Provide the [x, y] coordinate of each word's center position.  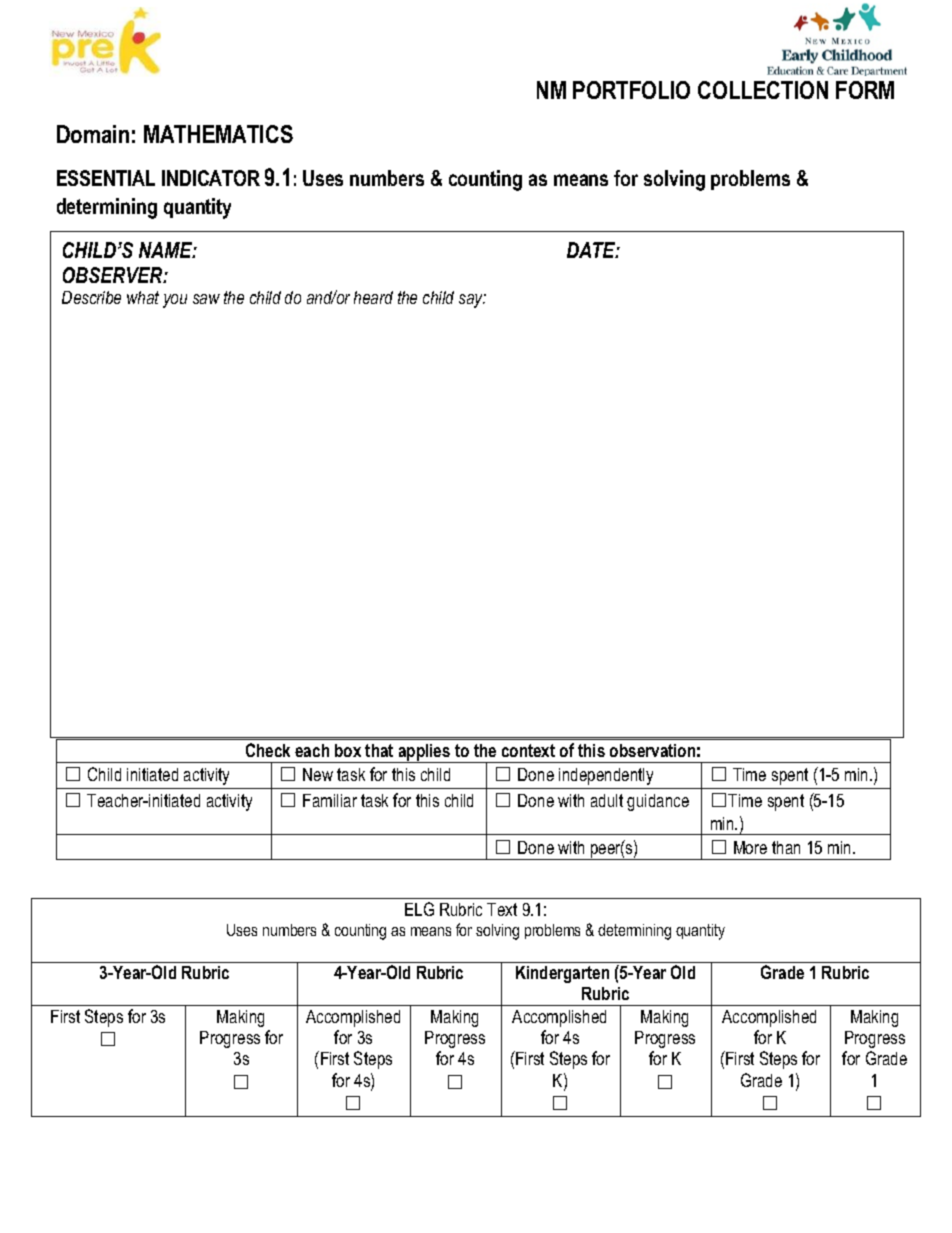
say [472, 301]
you [175, 301]
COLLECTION [763, 90]
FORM [865, 90]
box [348, 750]
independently [606, 776]
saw [206, 299]
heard [373, 297]
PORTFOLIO [631, 90]
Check [268, 750]
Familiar [330, 800]
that [379, 750]
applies [424, 753]
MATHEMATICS [218, 134]
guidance [658, 802]
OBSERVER [114, 275]
